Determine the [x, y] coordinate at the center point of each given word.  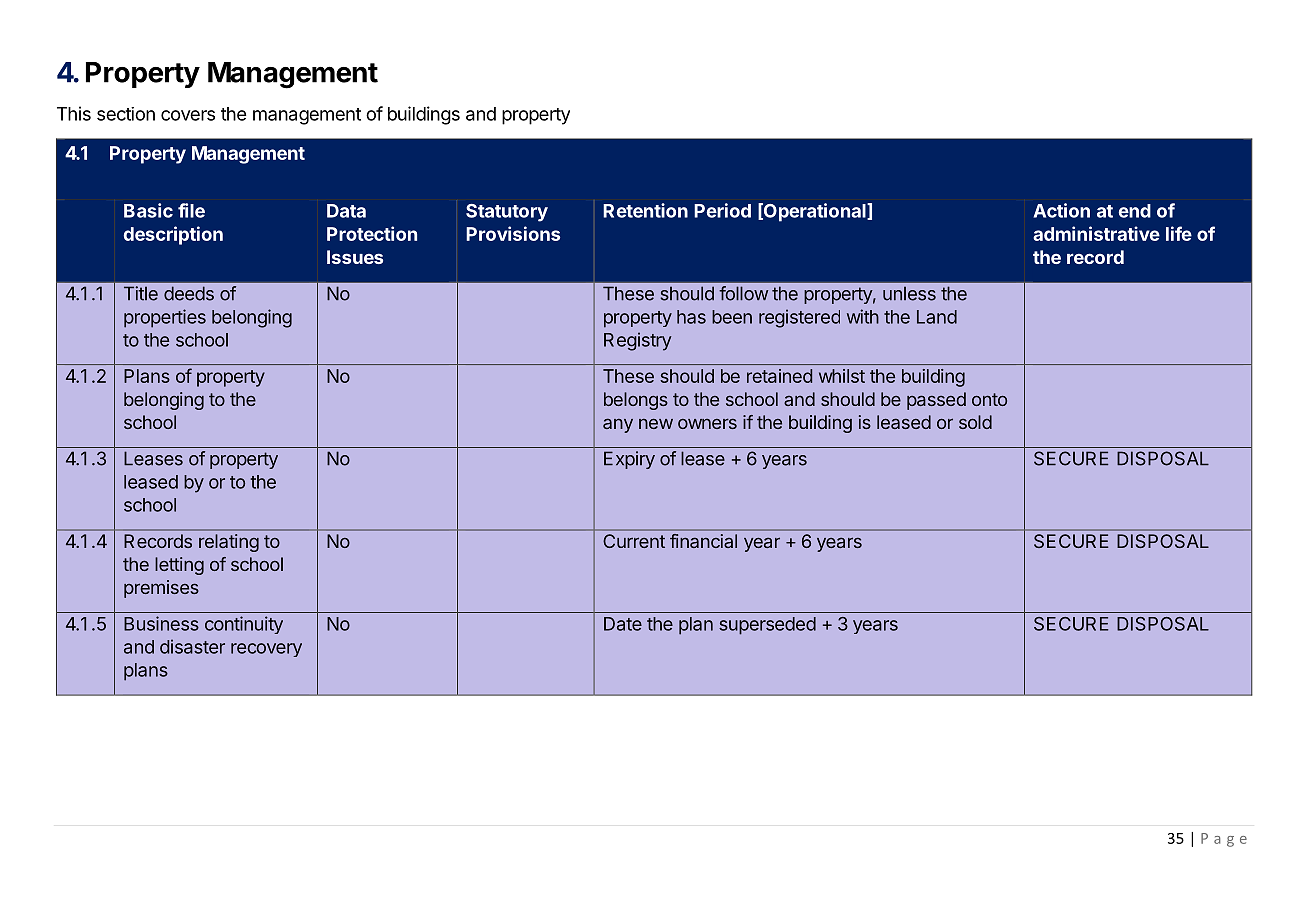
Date [623, 624]
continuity [244, 625]
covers [188, 115]
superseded [767, 626]
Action [1061, 210]
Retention [645, 210]
